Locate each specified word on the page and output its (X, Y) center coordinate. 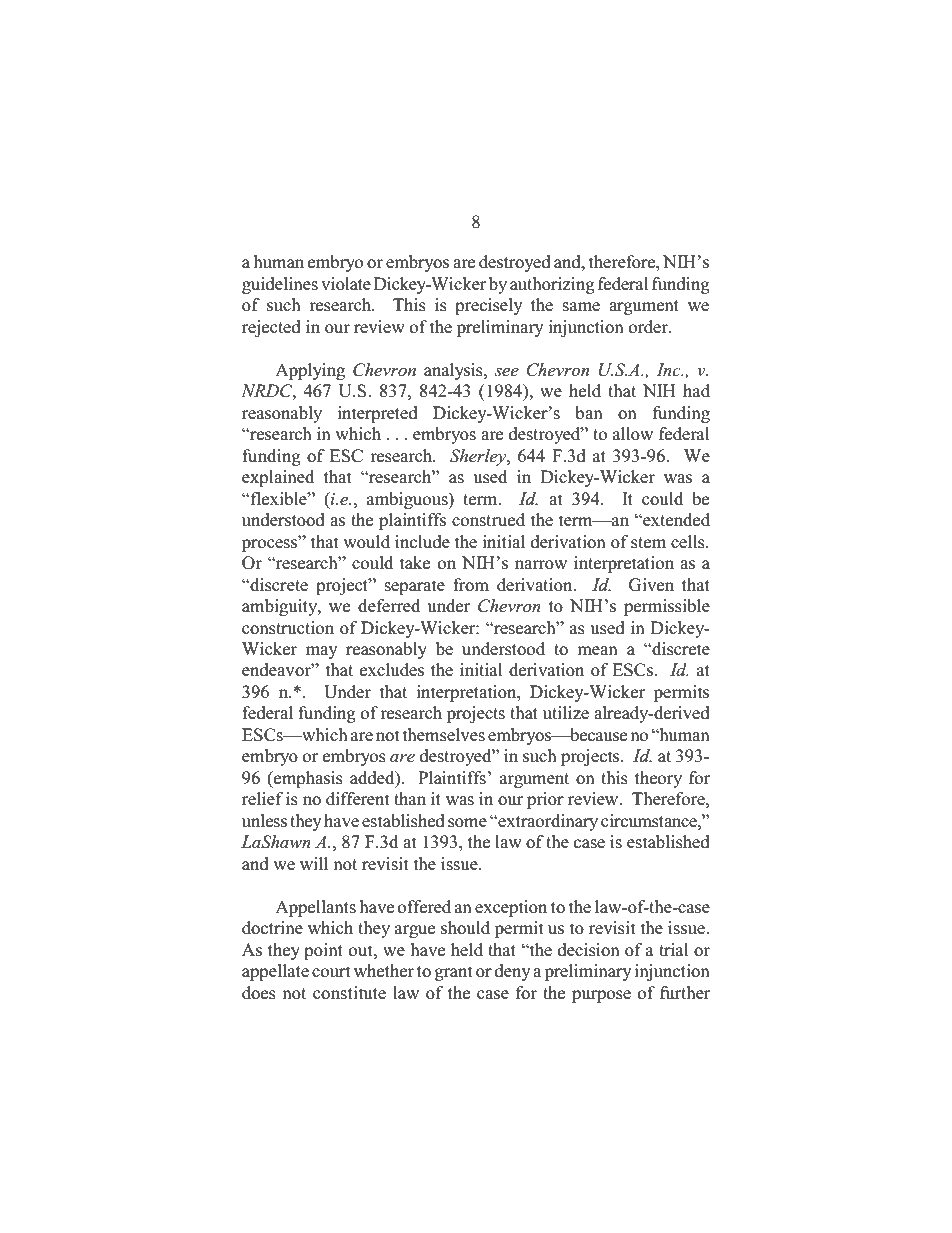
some (467, 823)
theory (658, 779)
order (649, 327)
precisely (489, 306)
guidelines (280, 285)
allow (633, 434)
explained (278, 478)
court (331, 972)
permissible (667, 607)
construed (488, 520)
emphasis (307, 779)
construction (288, 628)
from (471, 585)
